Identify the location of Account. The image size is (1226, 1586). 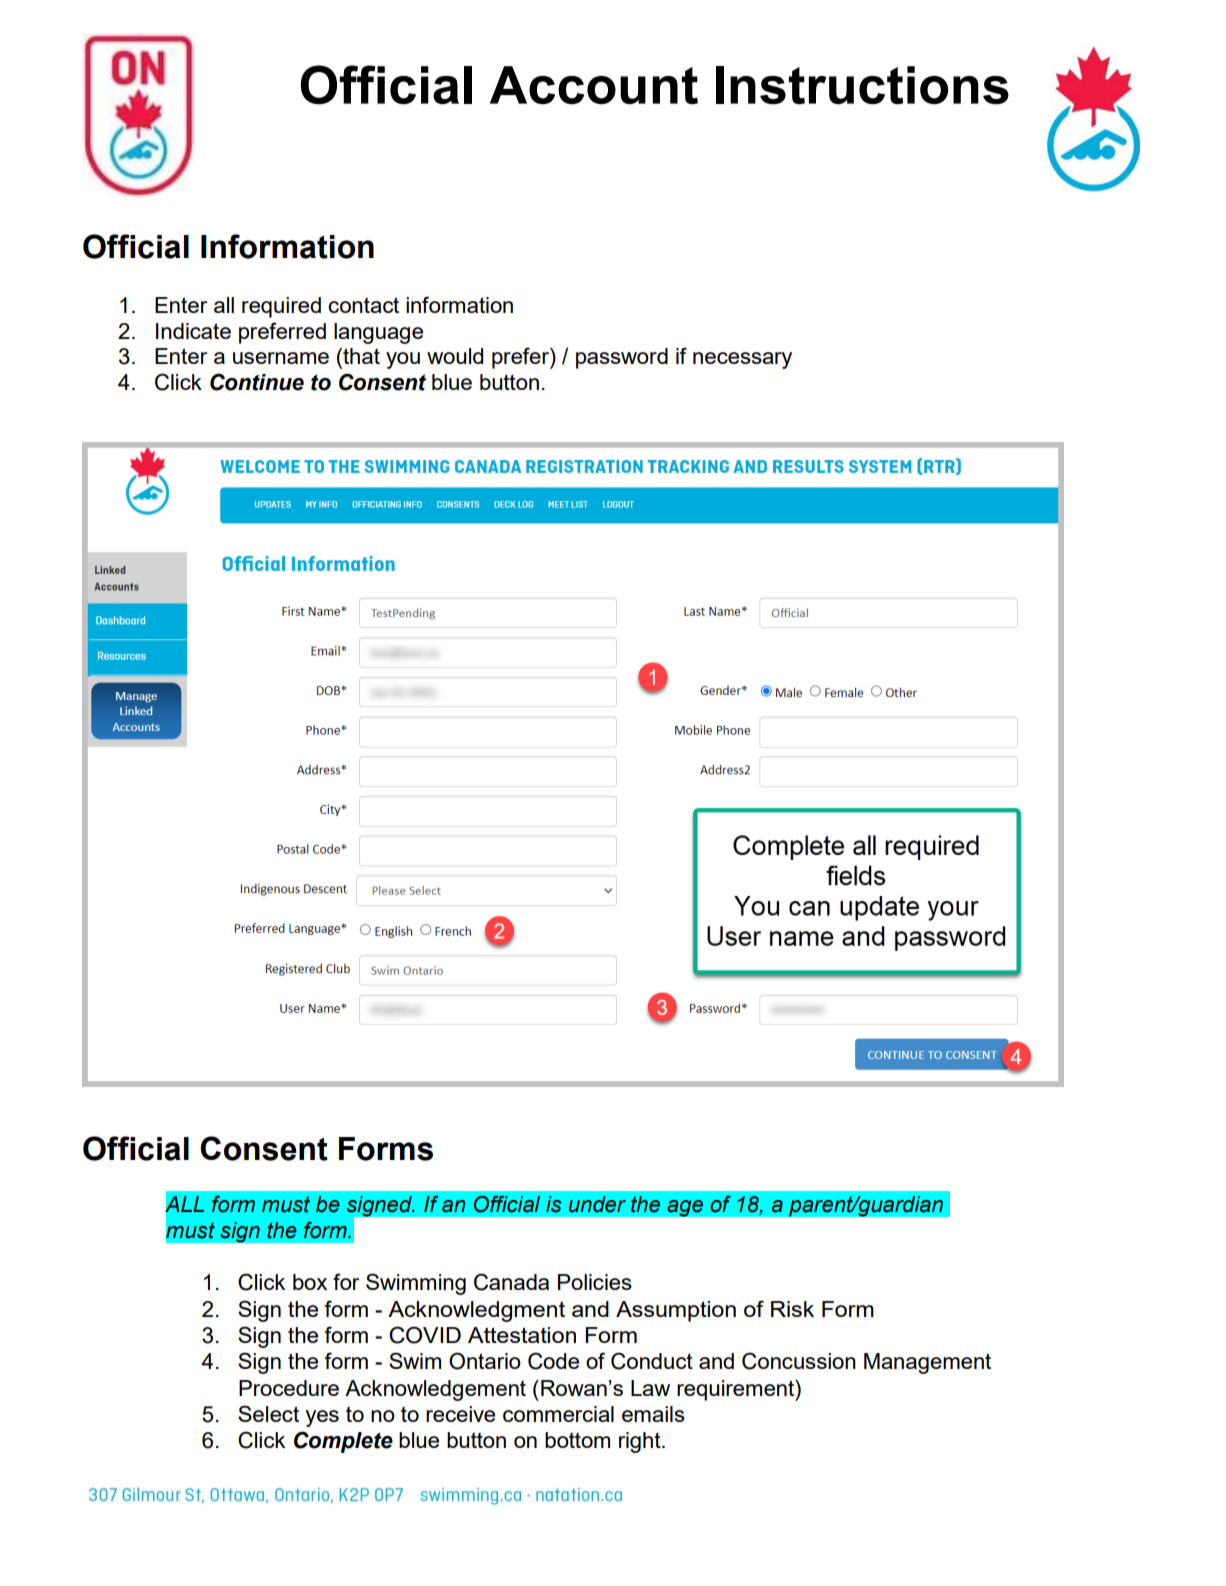
(594, 85).
